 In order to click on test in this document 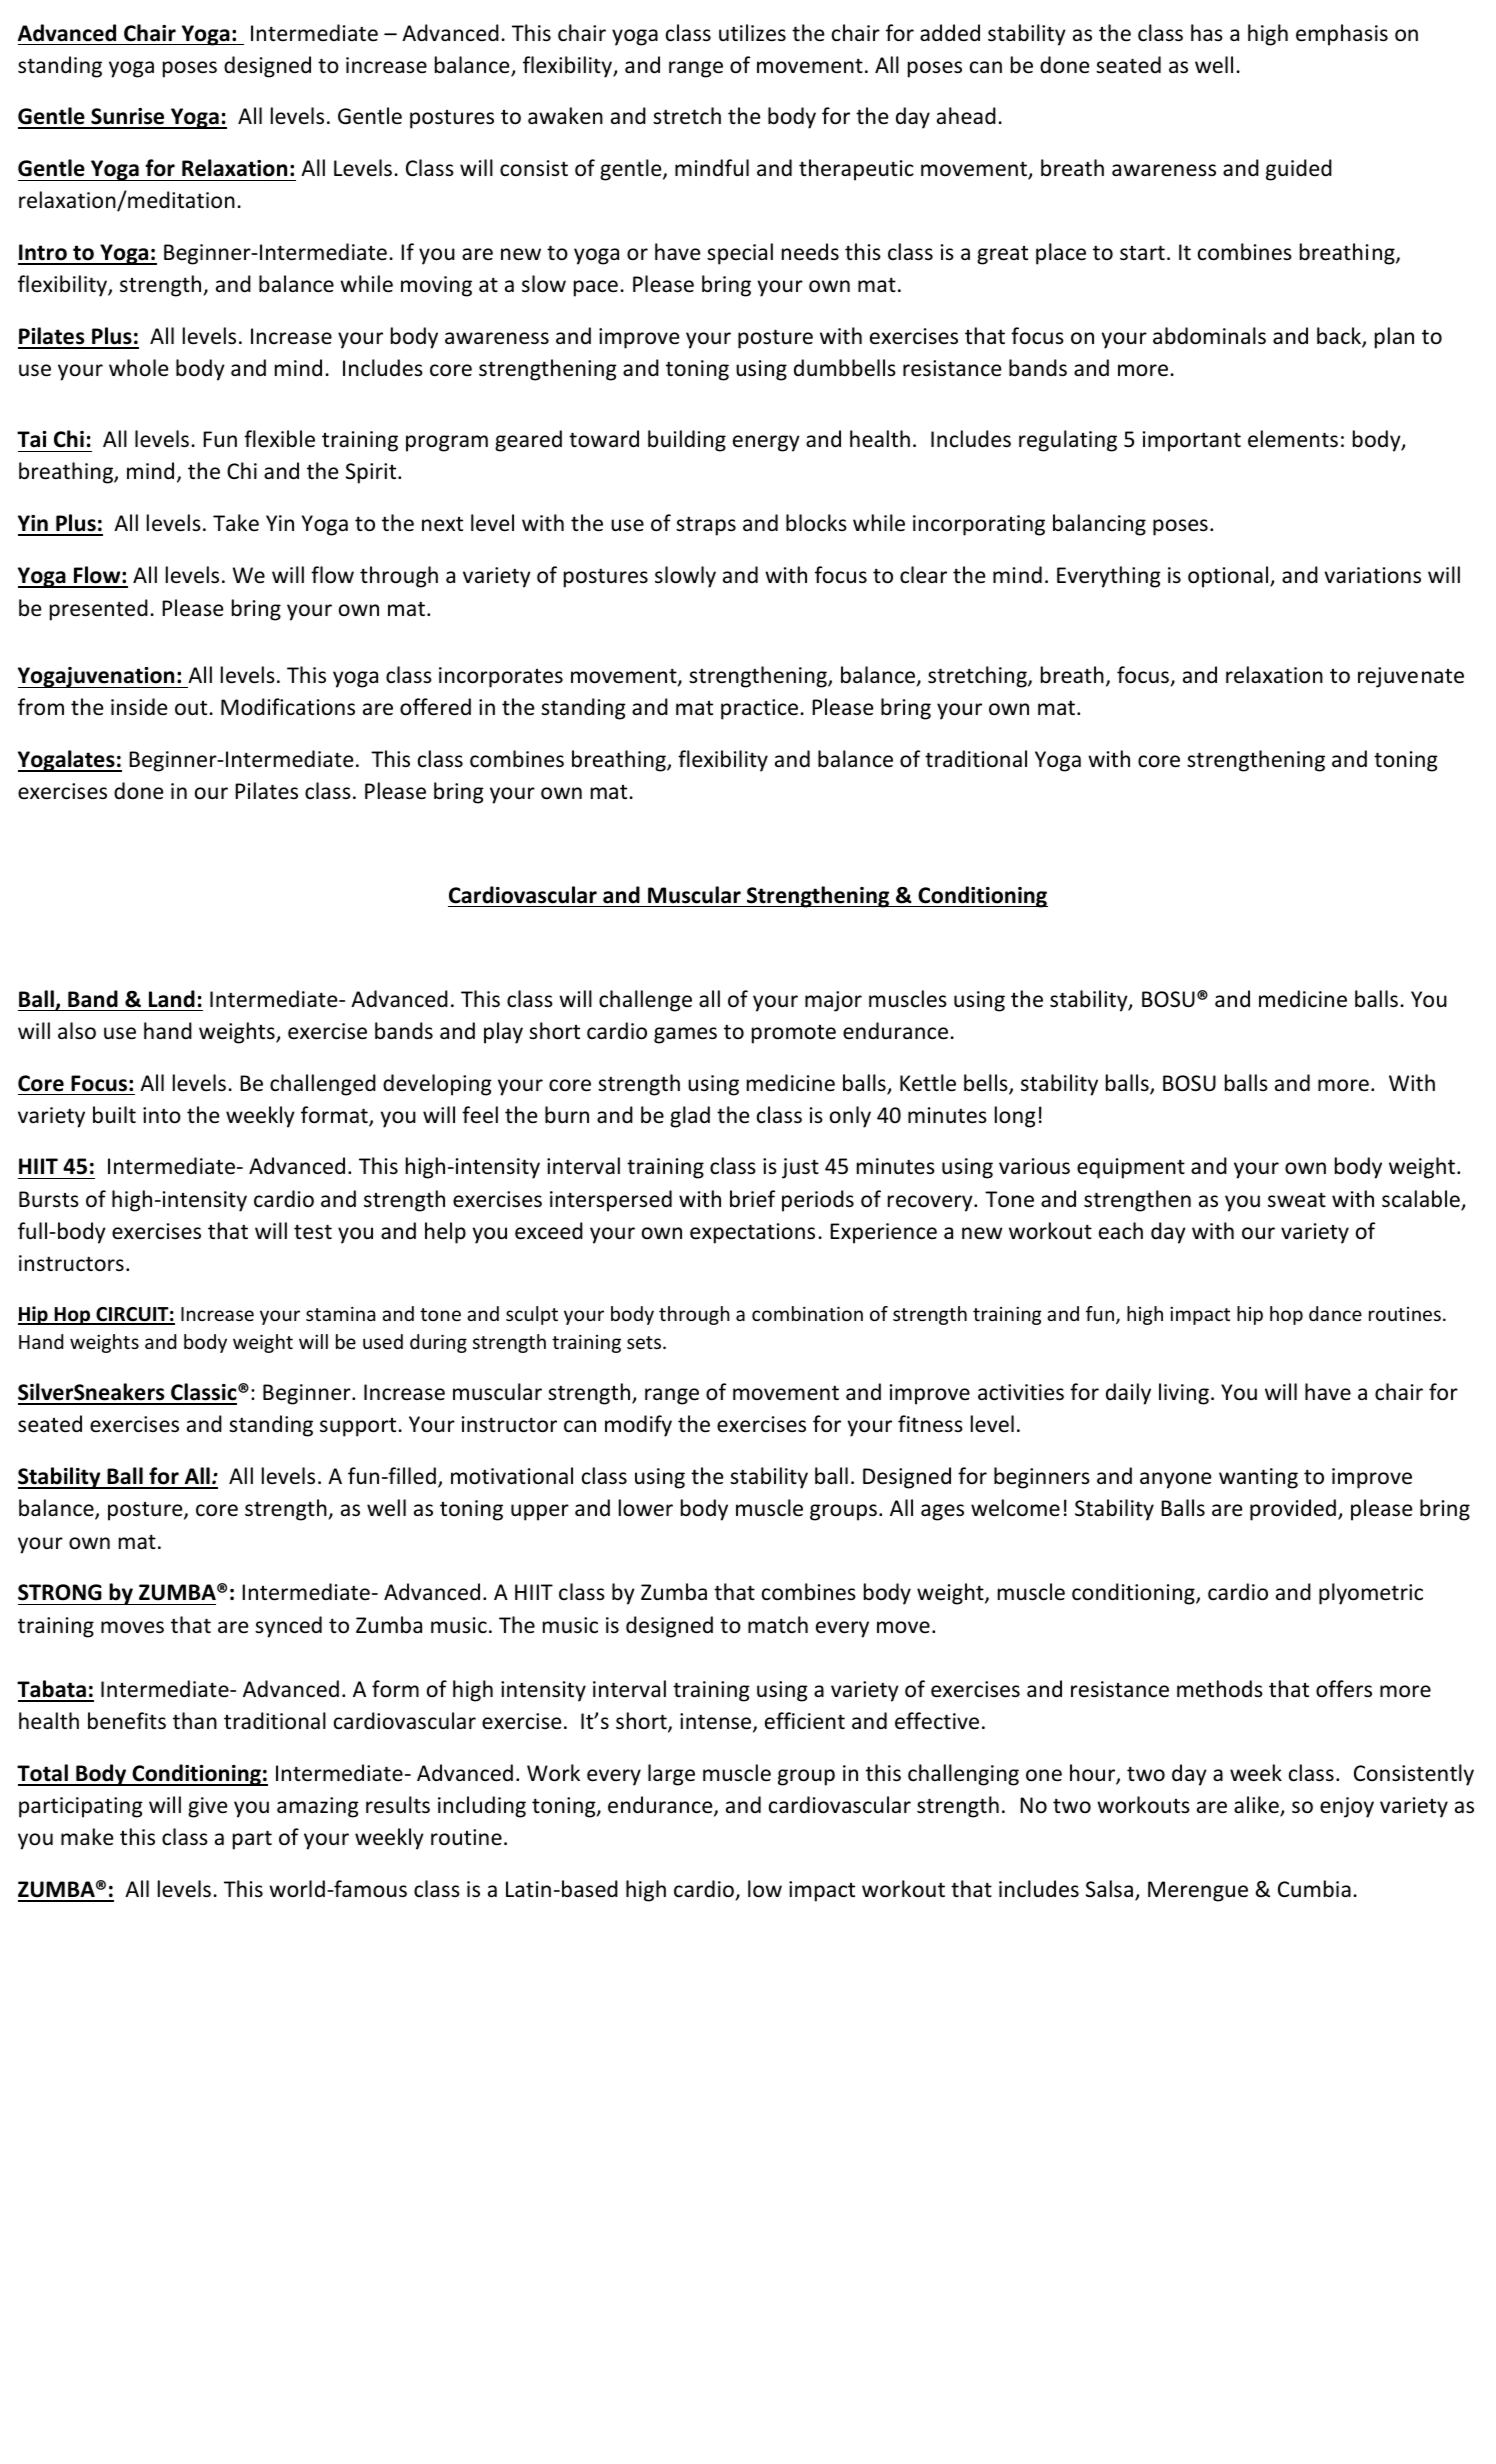, I will do `click(313, 1232)`.
